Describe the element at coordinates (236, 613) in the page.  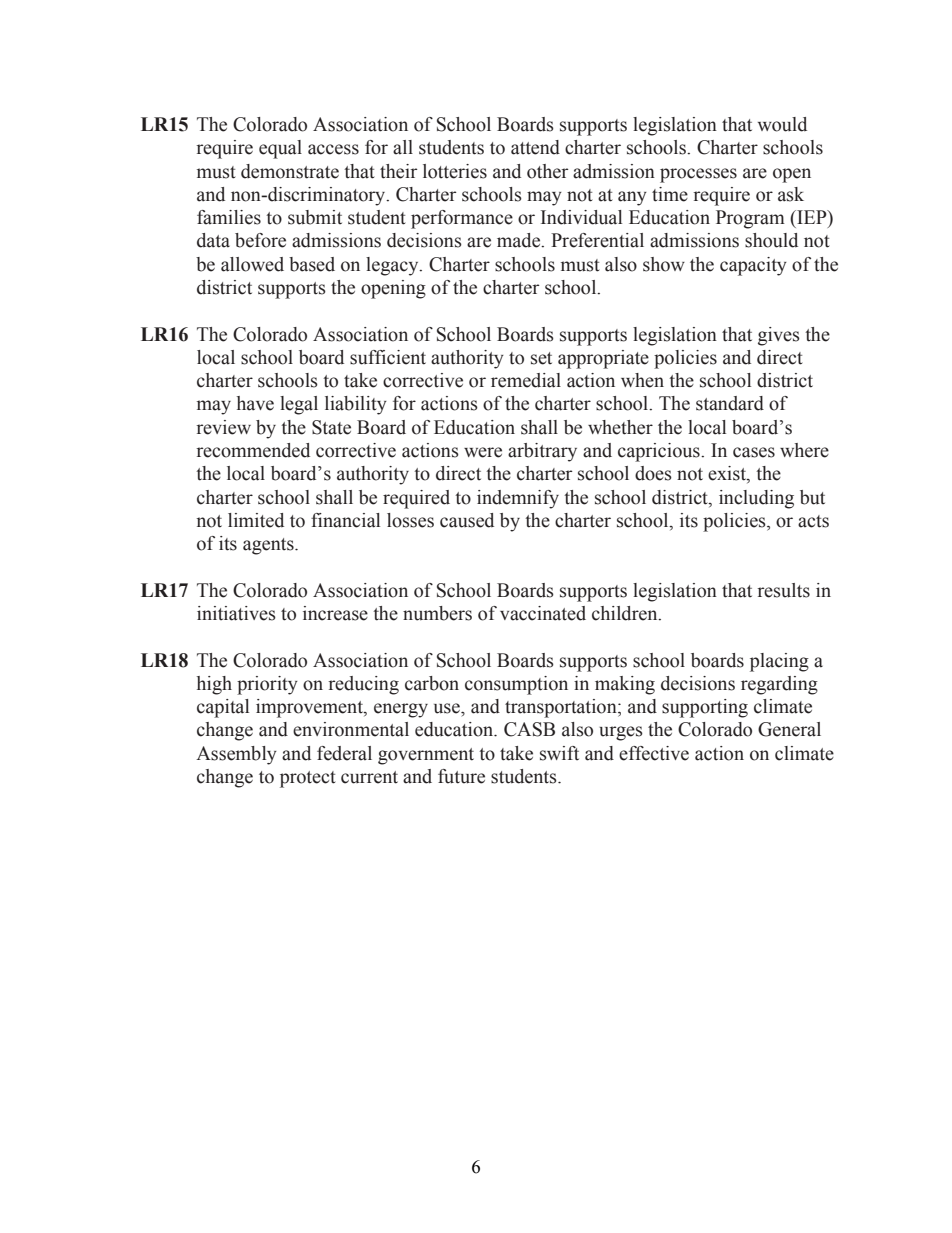
I see `initiatives` at that location.
